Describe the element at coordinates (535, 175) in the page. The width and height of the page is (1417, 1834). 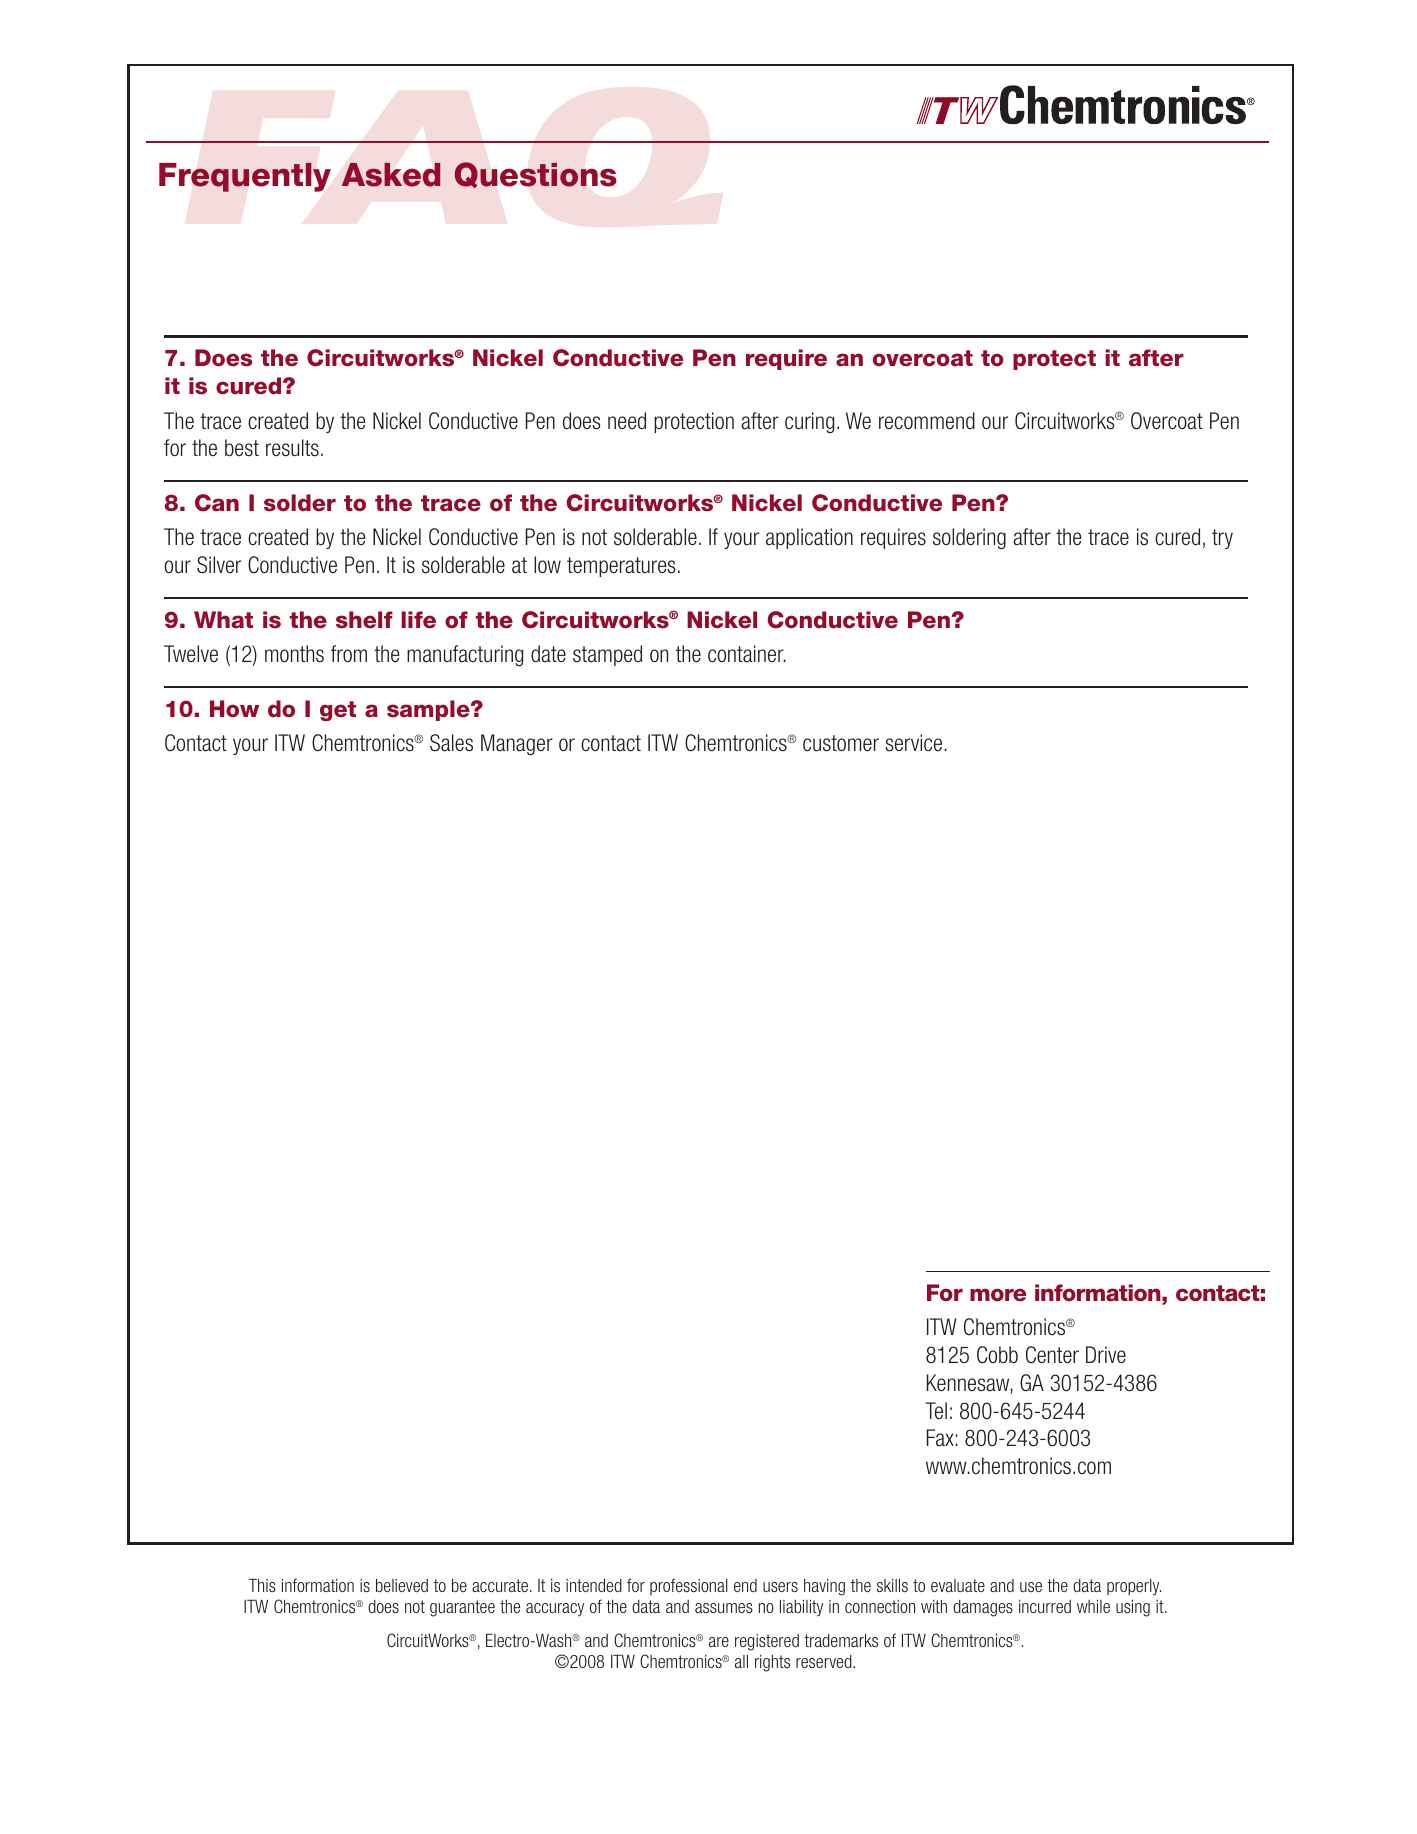
I see `Questions` at that location.
